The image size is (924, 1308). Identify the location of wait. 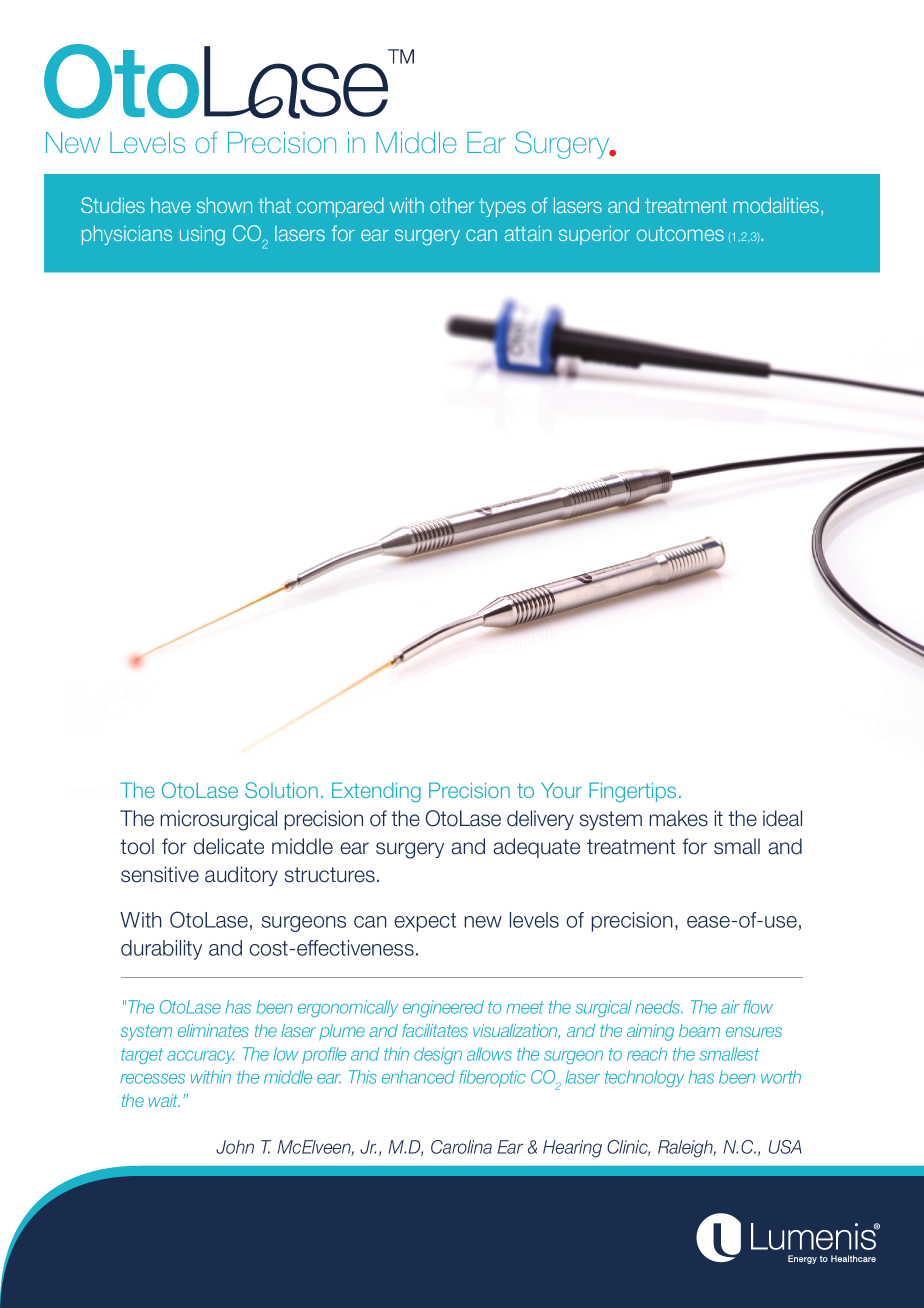
(164, 1100).
